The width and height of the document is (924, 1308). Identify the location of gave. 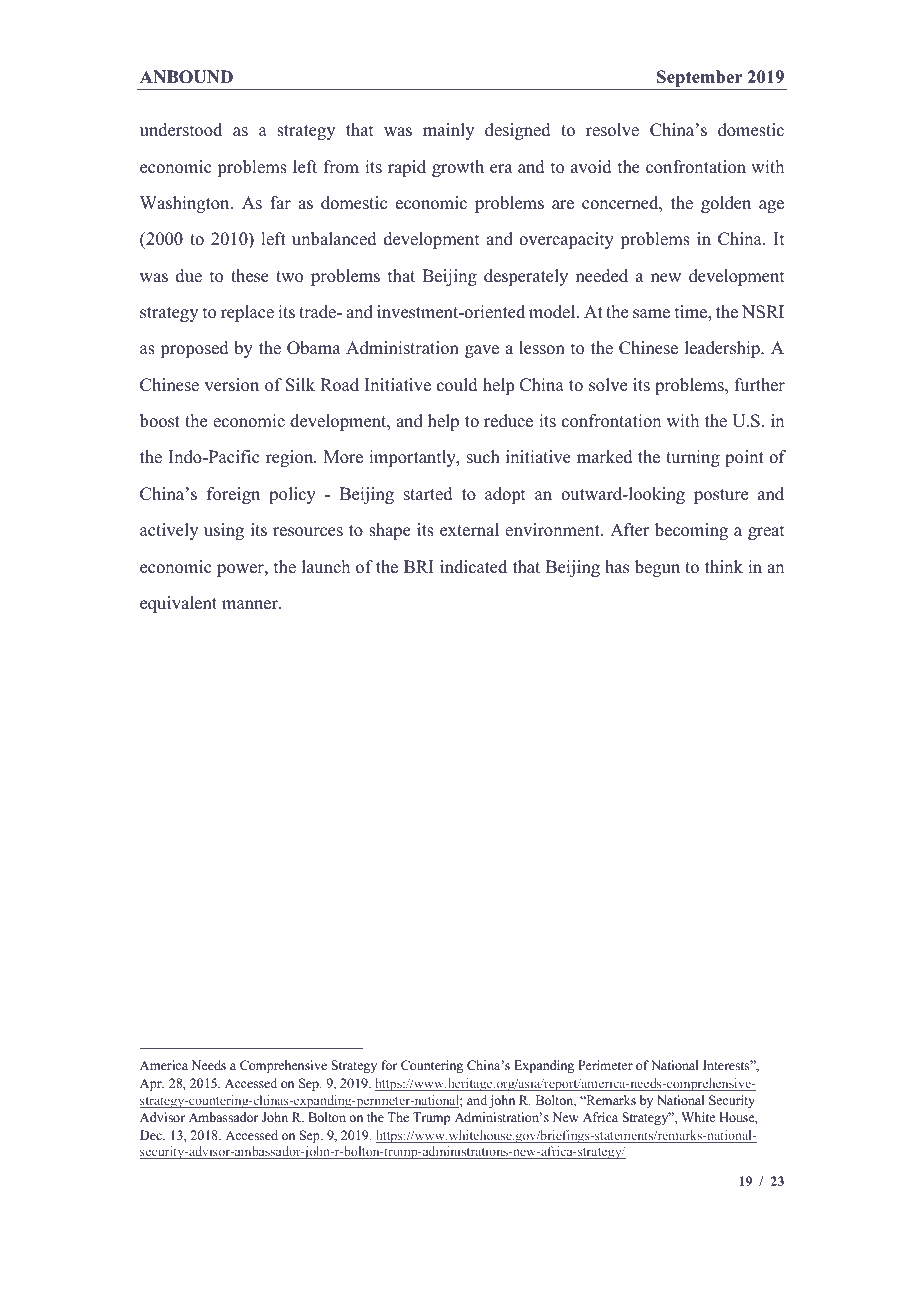
(482, 351).
